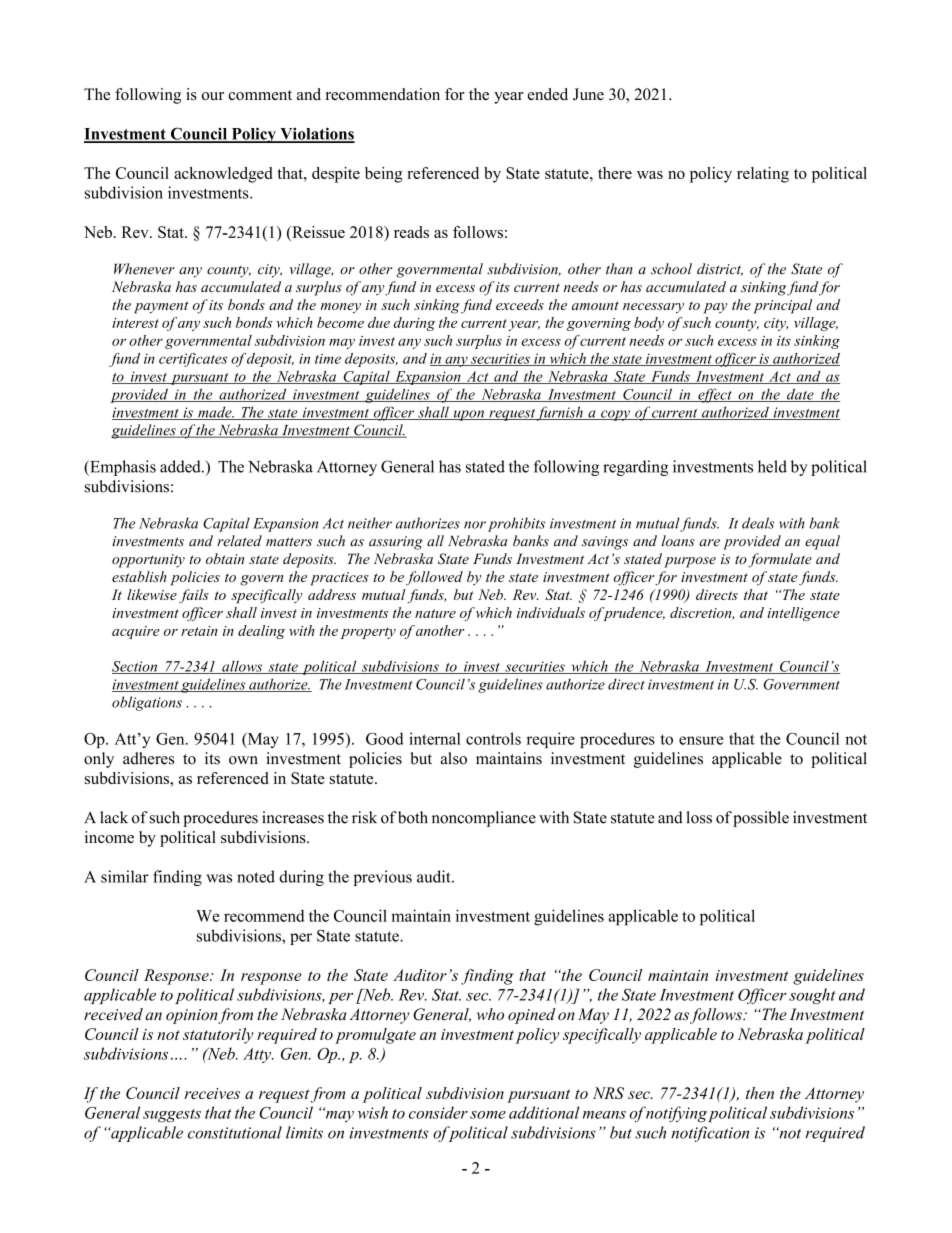 This screenshot has width=952, height=1233. I want to click on our, so click(213, 96).
